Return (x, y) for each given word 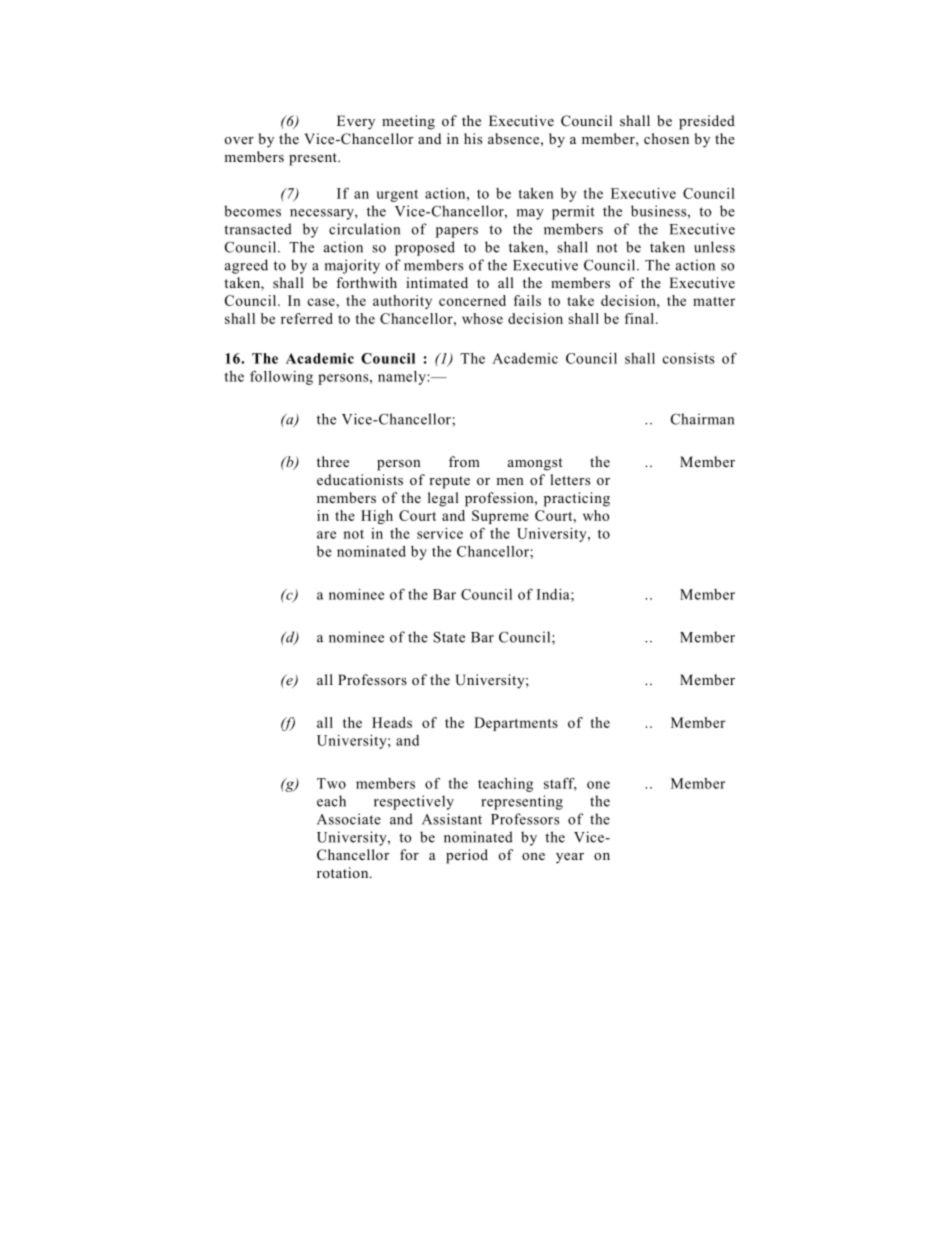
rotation (344, 872)
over (239, 140)
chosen (666, 138)
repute (449, 482)
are (326, 535)
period (467, 856)
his (473, 138)
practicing (577, 499)
